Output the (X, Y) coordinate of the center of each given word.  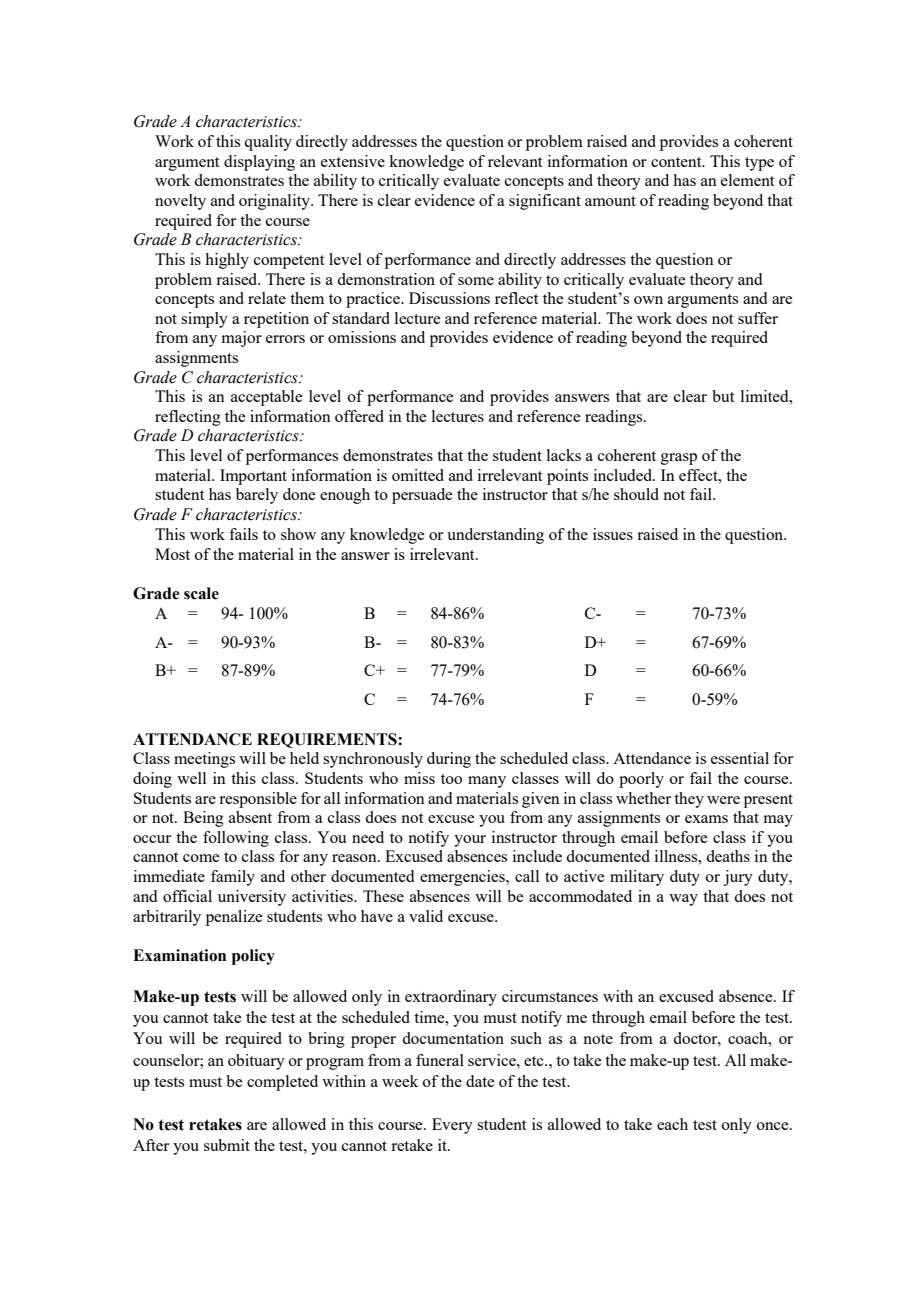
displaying (259, 163)
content (677, 162)
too (451, 779)
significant (545, 202)
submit (227, 1145)
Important (253, 477)
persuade (422, 496)
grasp (679, 459)
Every (452, 1126)
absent (250, 817)
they (689, 800)
